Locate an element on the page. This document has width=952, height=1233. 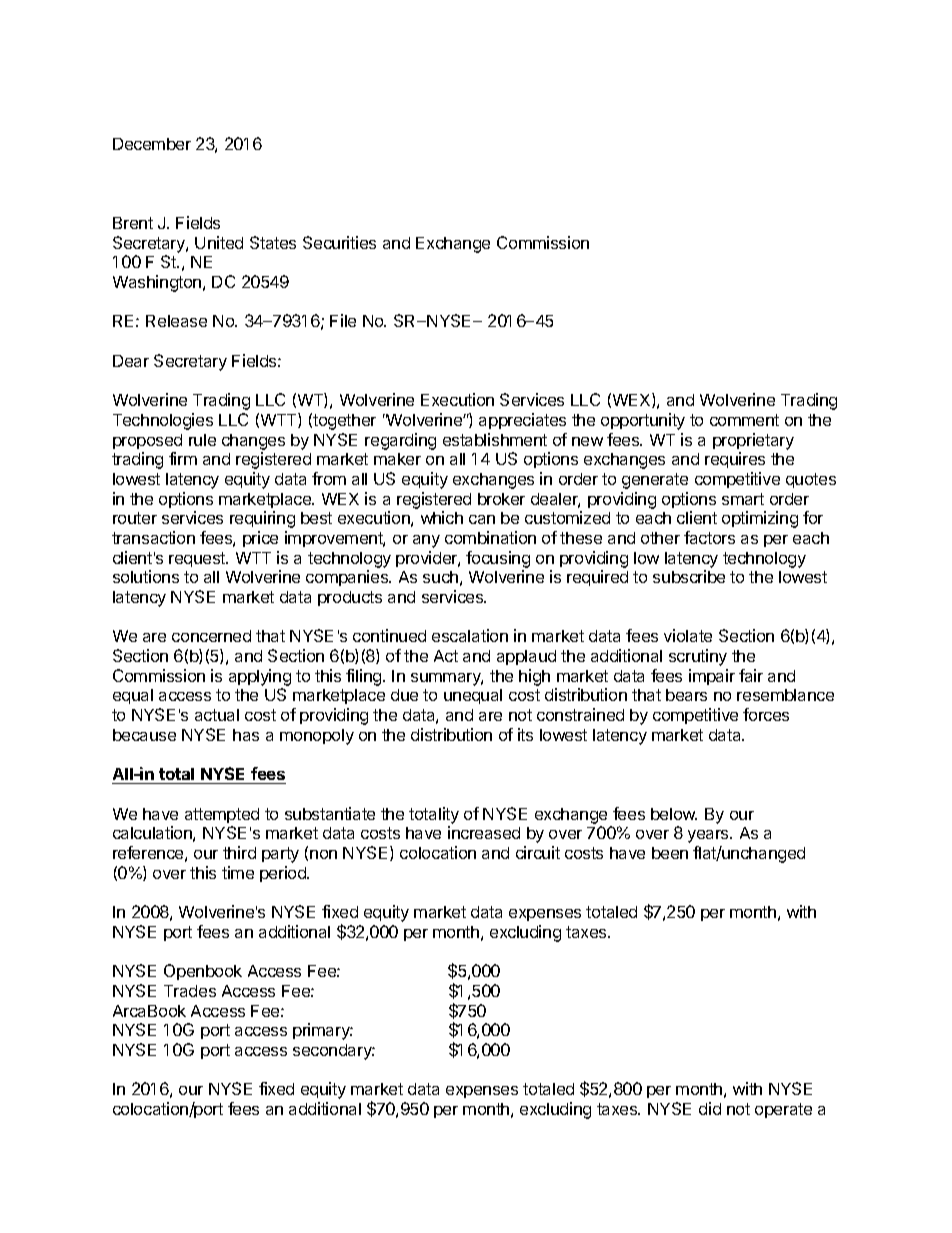
operate is located at coordinates (783, 1110).
